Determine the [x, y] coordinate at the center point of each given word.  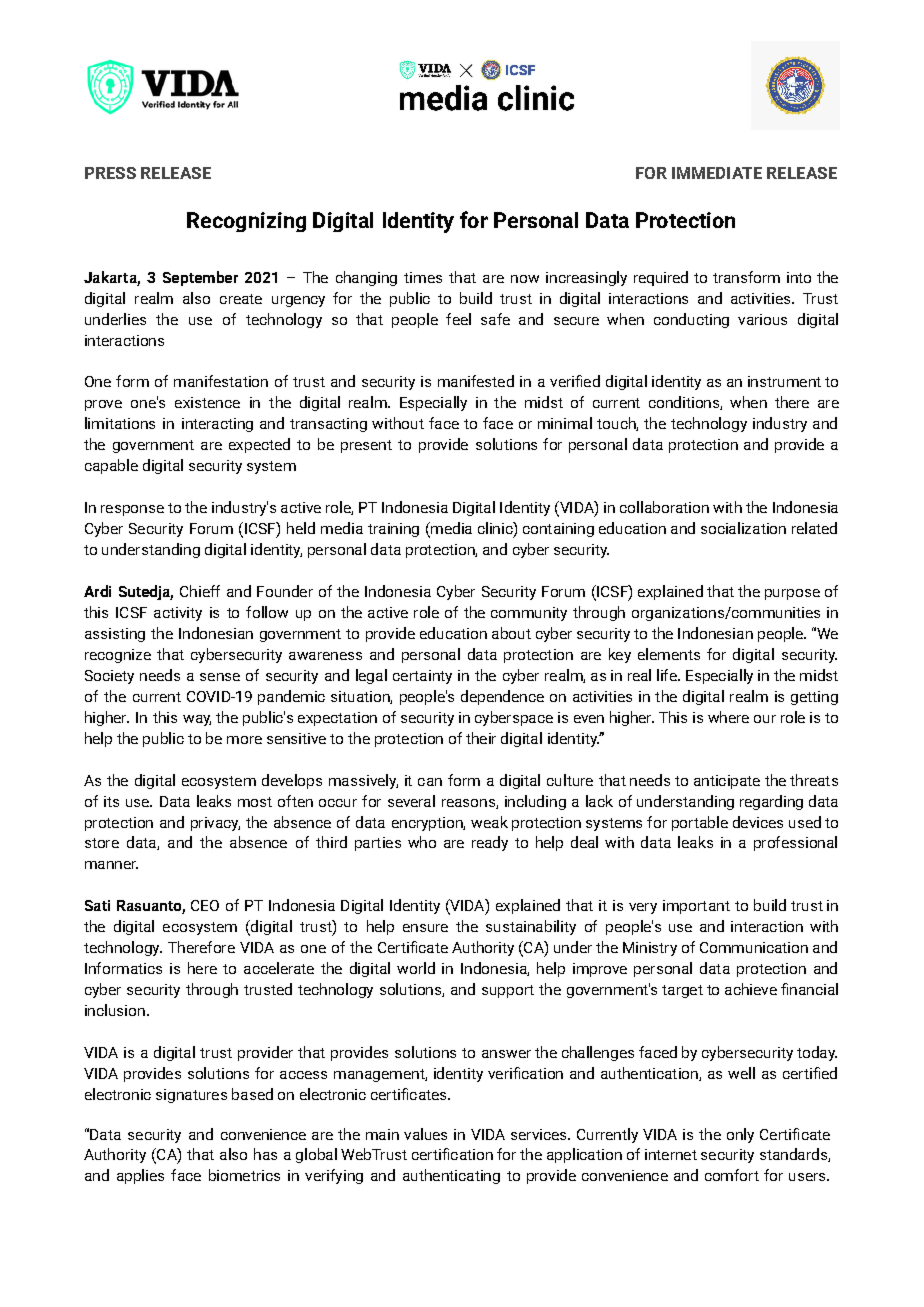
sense [220, 677]
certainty [422, 677]
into [799, 277]
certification [452, 1154]
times [423, 277]
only [740, 1135]
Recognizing [246, 222]
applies [140, 1176]
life [668, 675]
